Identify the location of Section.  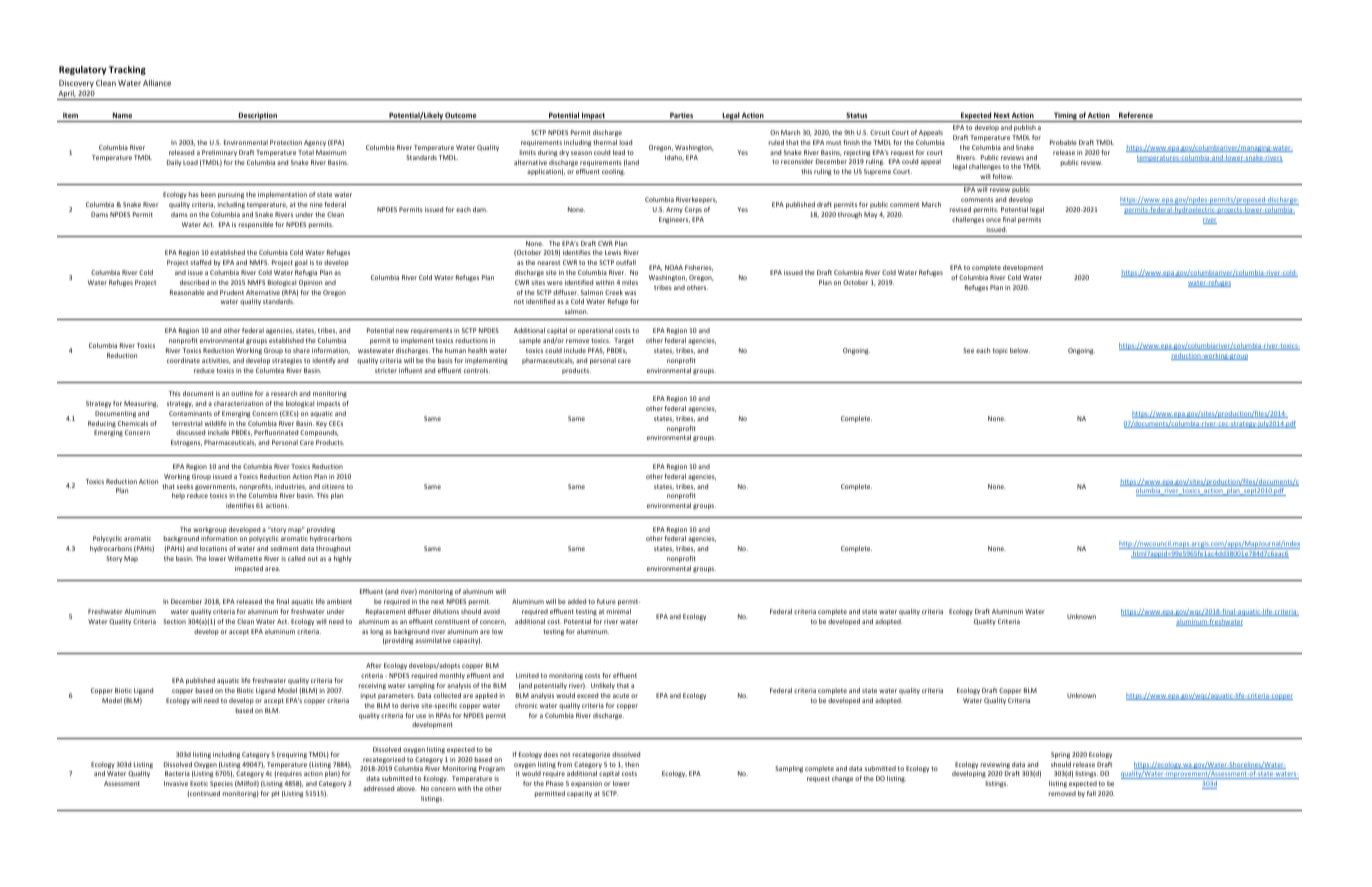
(174, 621).
